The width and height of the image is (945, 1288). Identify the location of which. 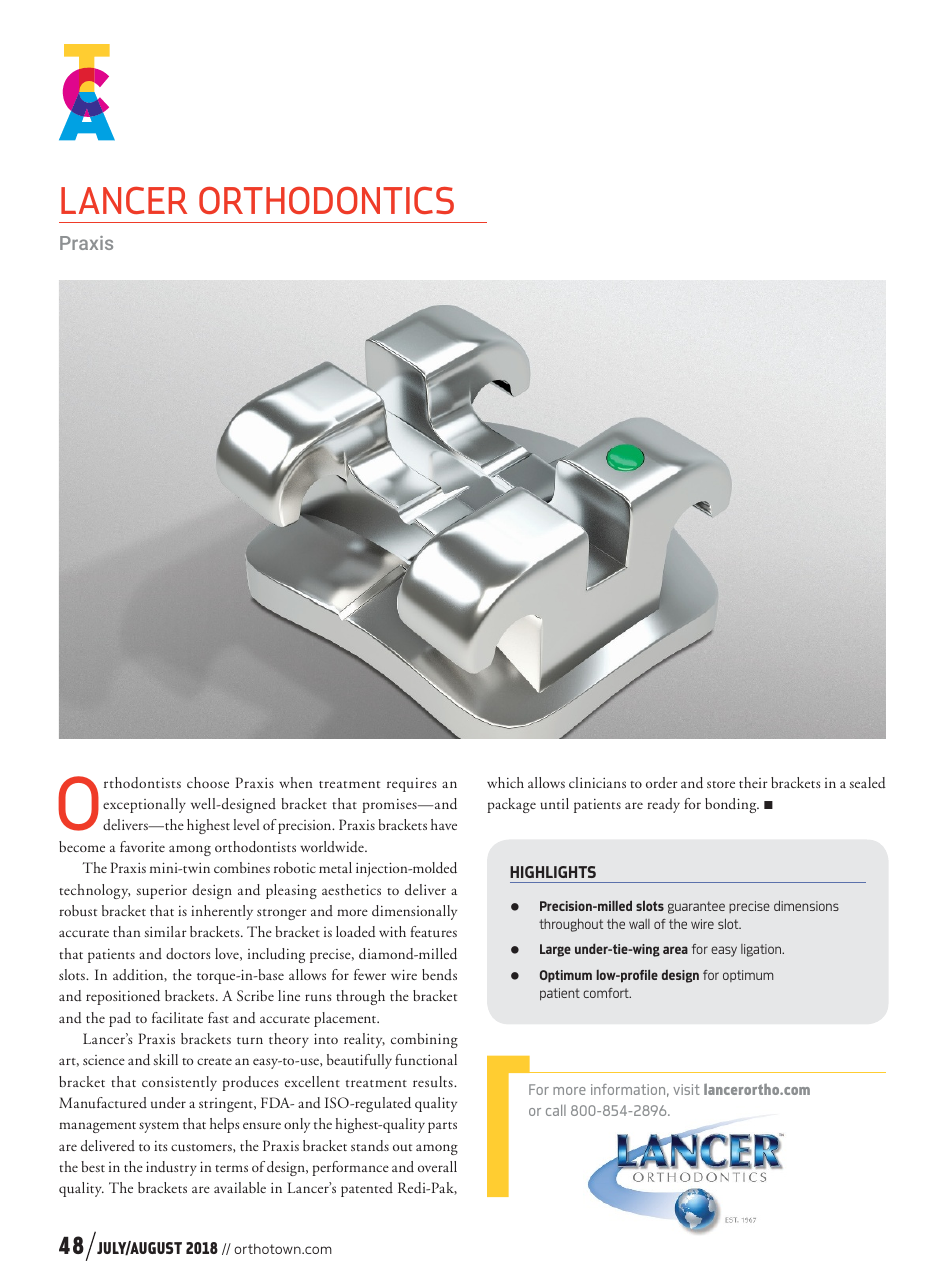
(505, 782).
